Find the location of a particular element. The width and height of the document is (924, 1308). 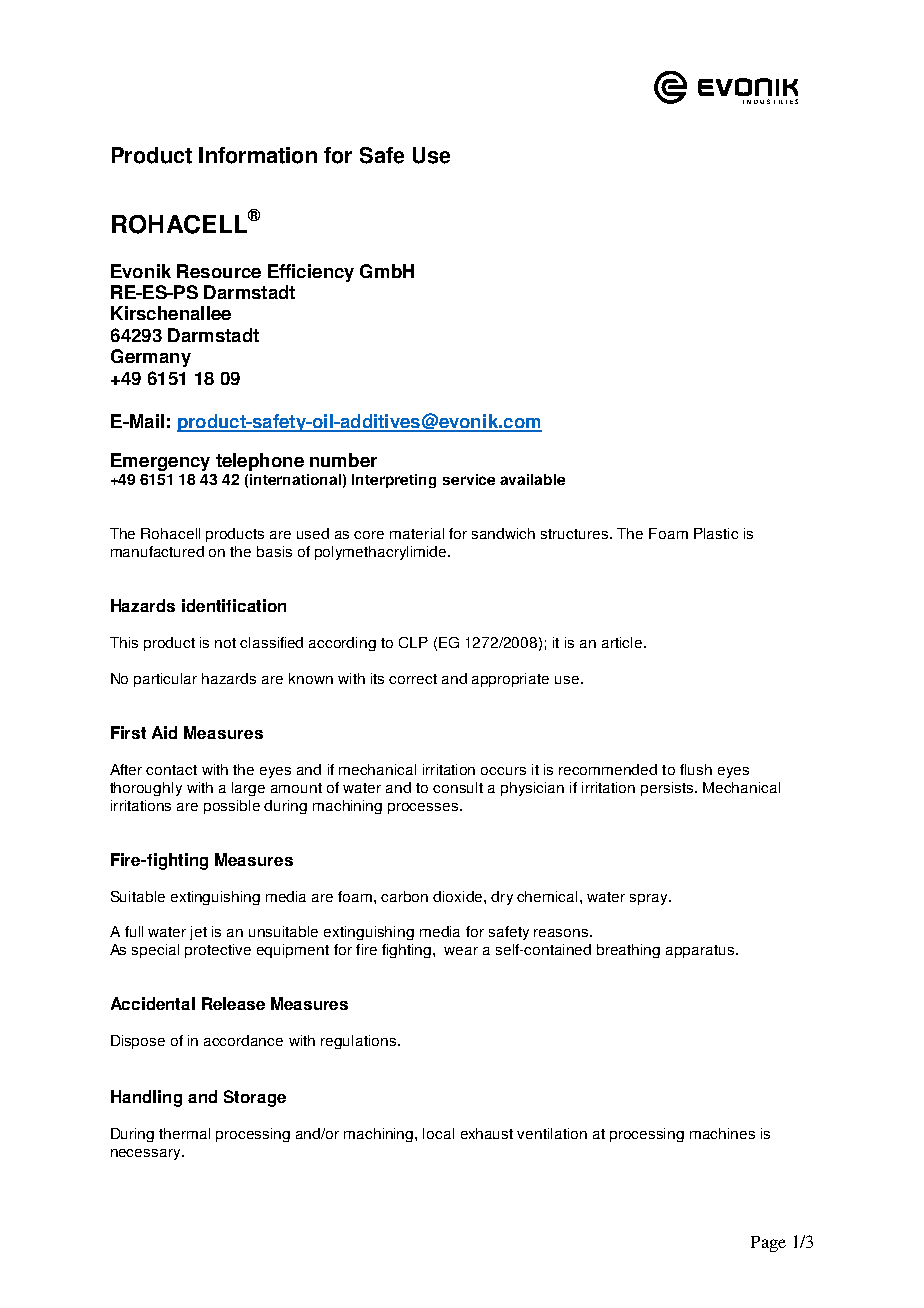

spray is located at coordinates (650, 899).
